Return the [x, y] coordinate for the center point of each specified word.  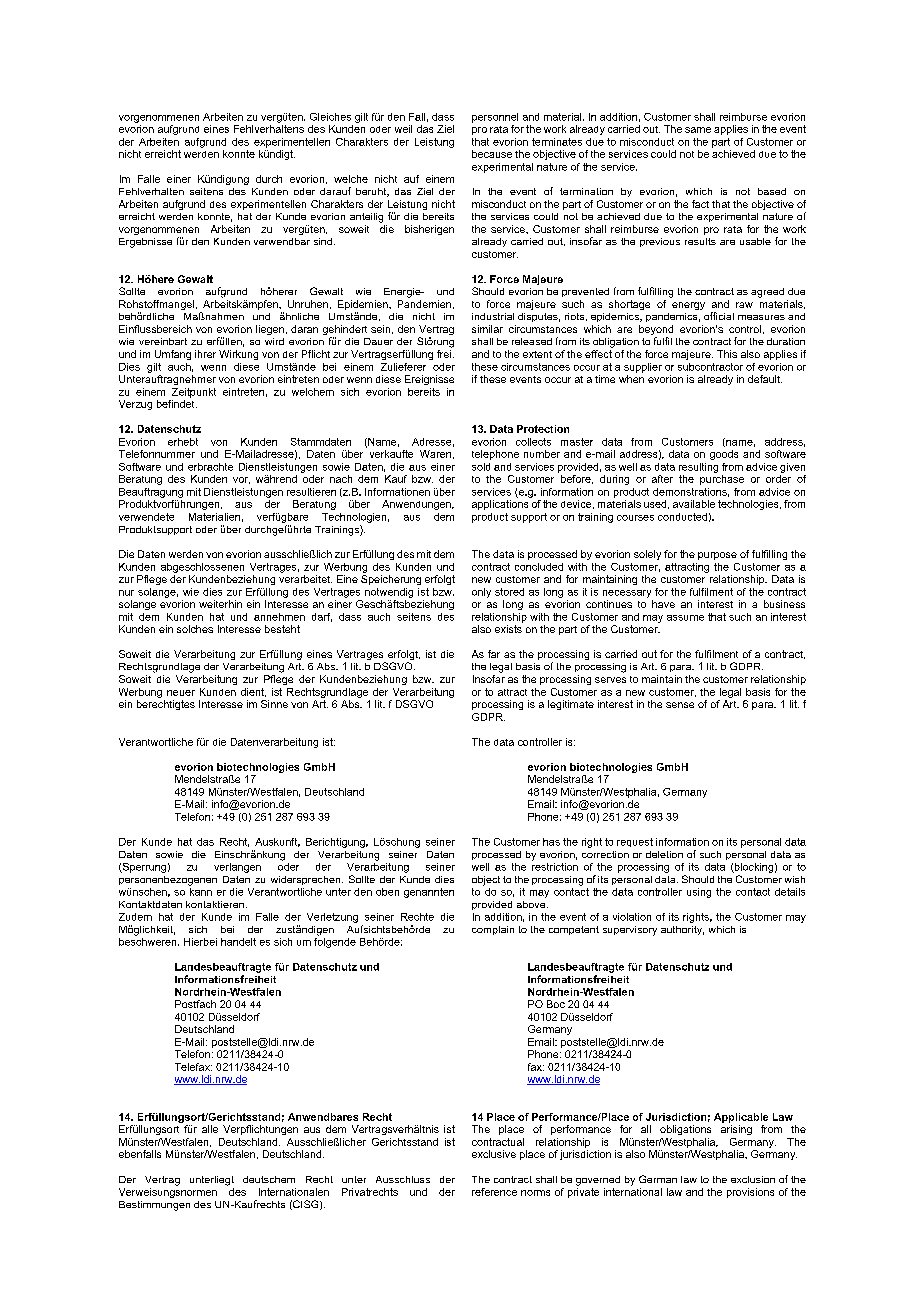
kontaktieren [215, 904]
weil [403, 129]
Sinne [274, 704]
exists [508, 629]
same [698, 130]
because [492, 154]
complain [493, 930]
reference [494, 1192]
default [765, 379]
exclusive [494, 1154]
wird [274, 341]
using [699, 893]
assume [685, 618]
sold [481, 467]
